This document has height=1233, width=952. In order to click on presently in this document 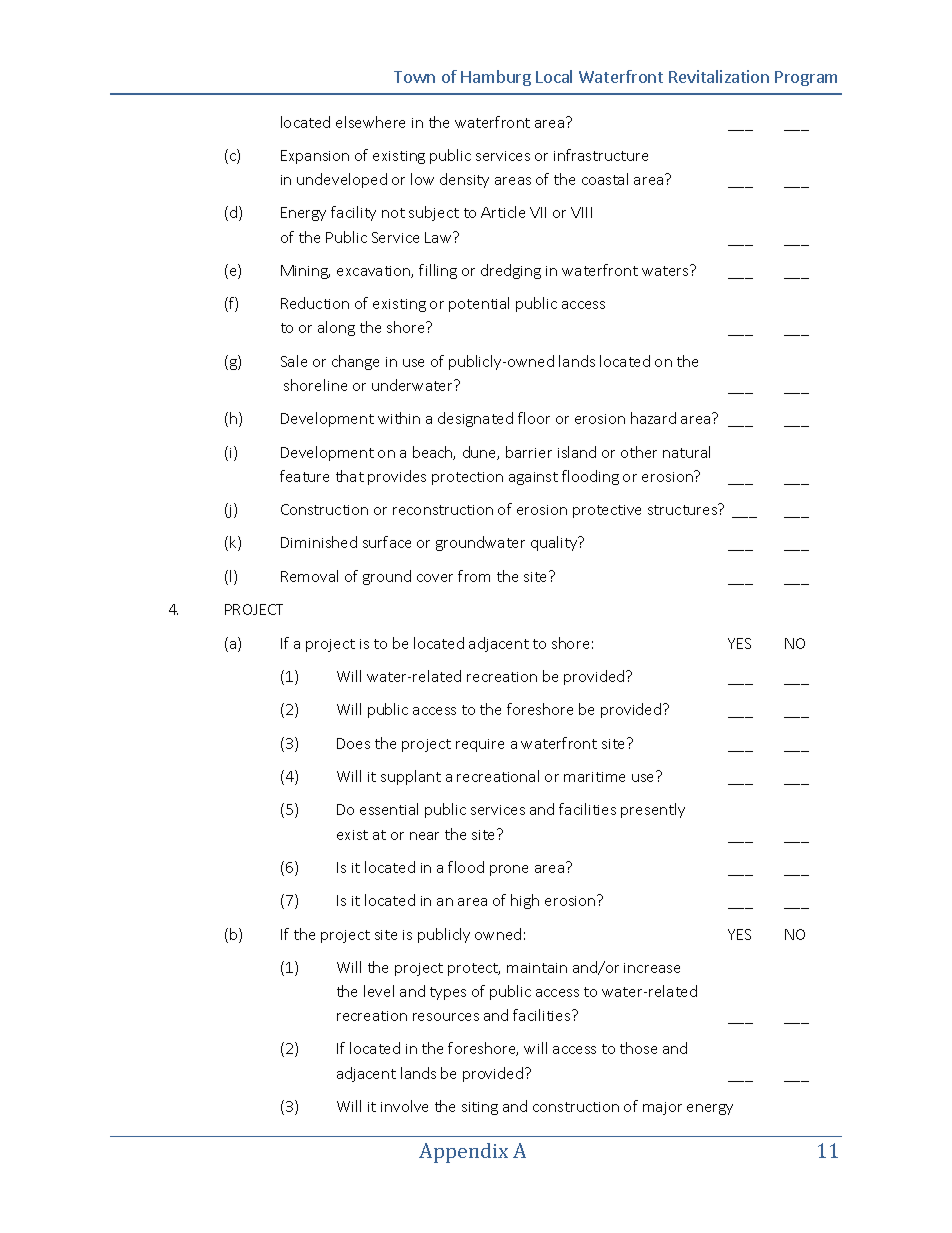, I will do `click(653, 810)`.
